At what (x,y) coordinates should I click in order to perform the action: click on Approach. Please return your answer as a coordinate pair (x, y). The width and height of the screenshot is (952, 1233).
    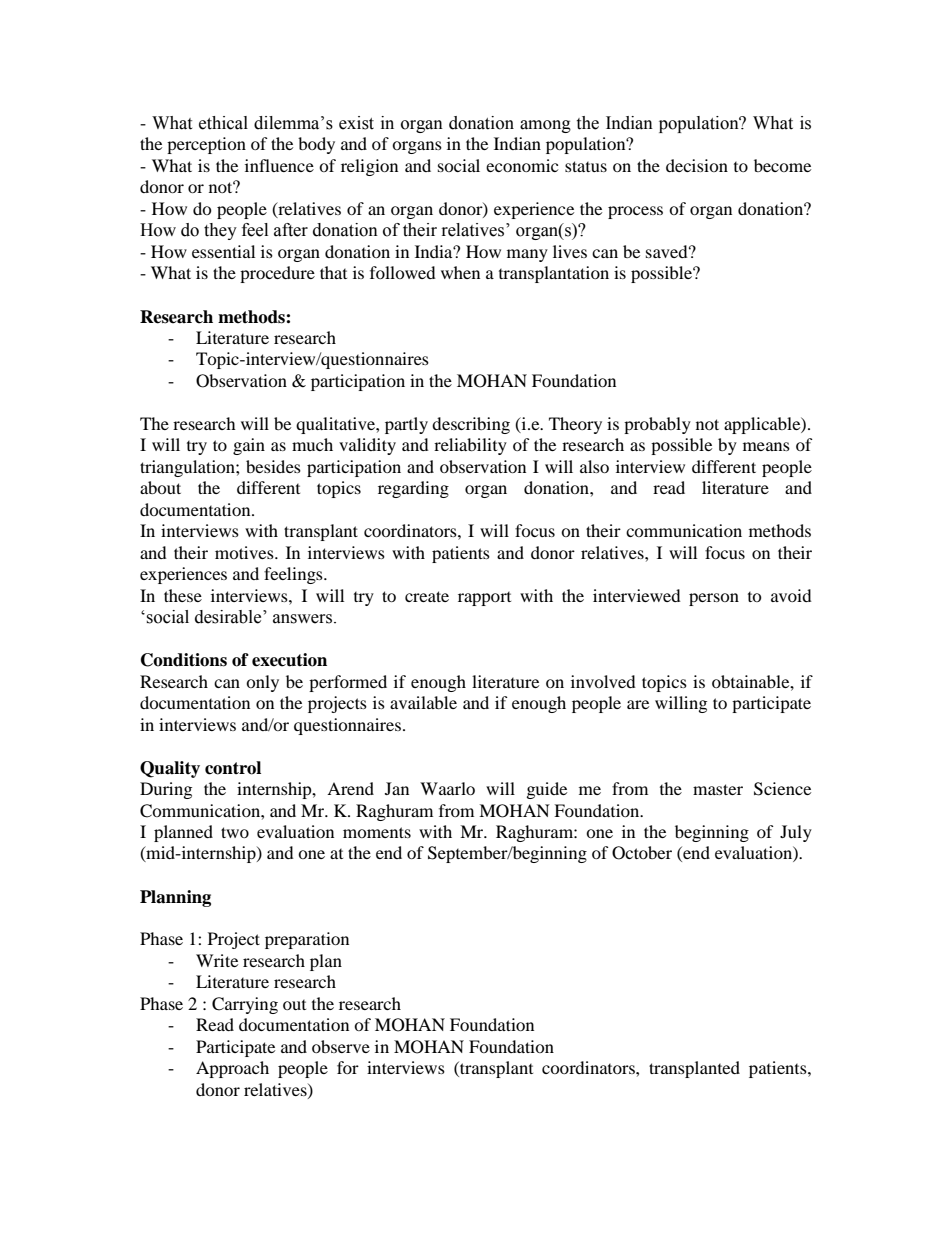
    Looking at the image, I should click on (232, 1069).
